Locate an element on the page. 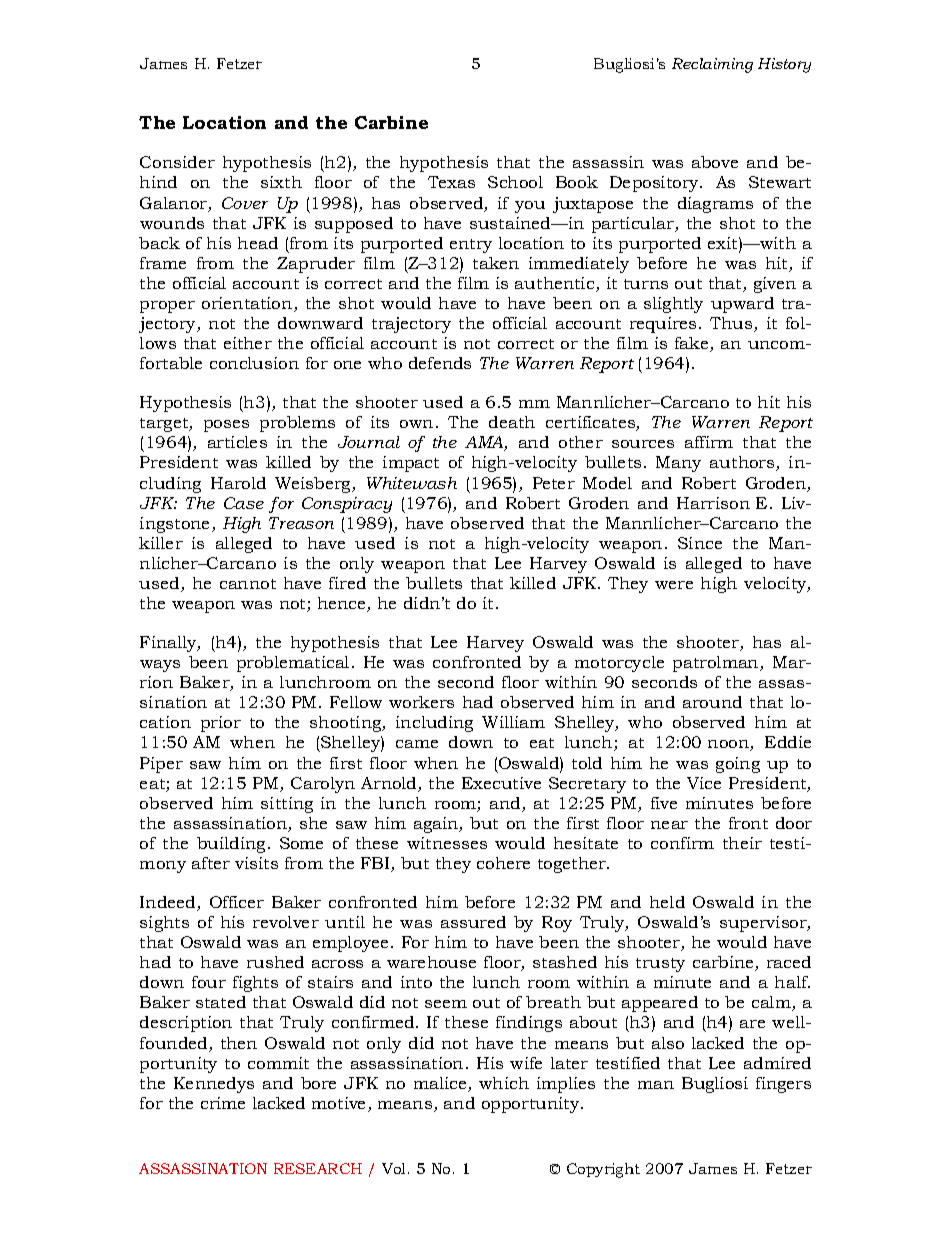  Texas is located at coordinates (451, 182).
